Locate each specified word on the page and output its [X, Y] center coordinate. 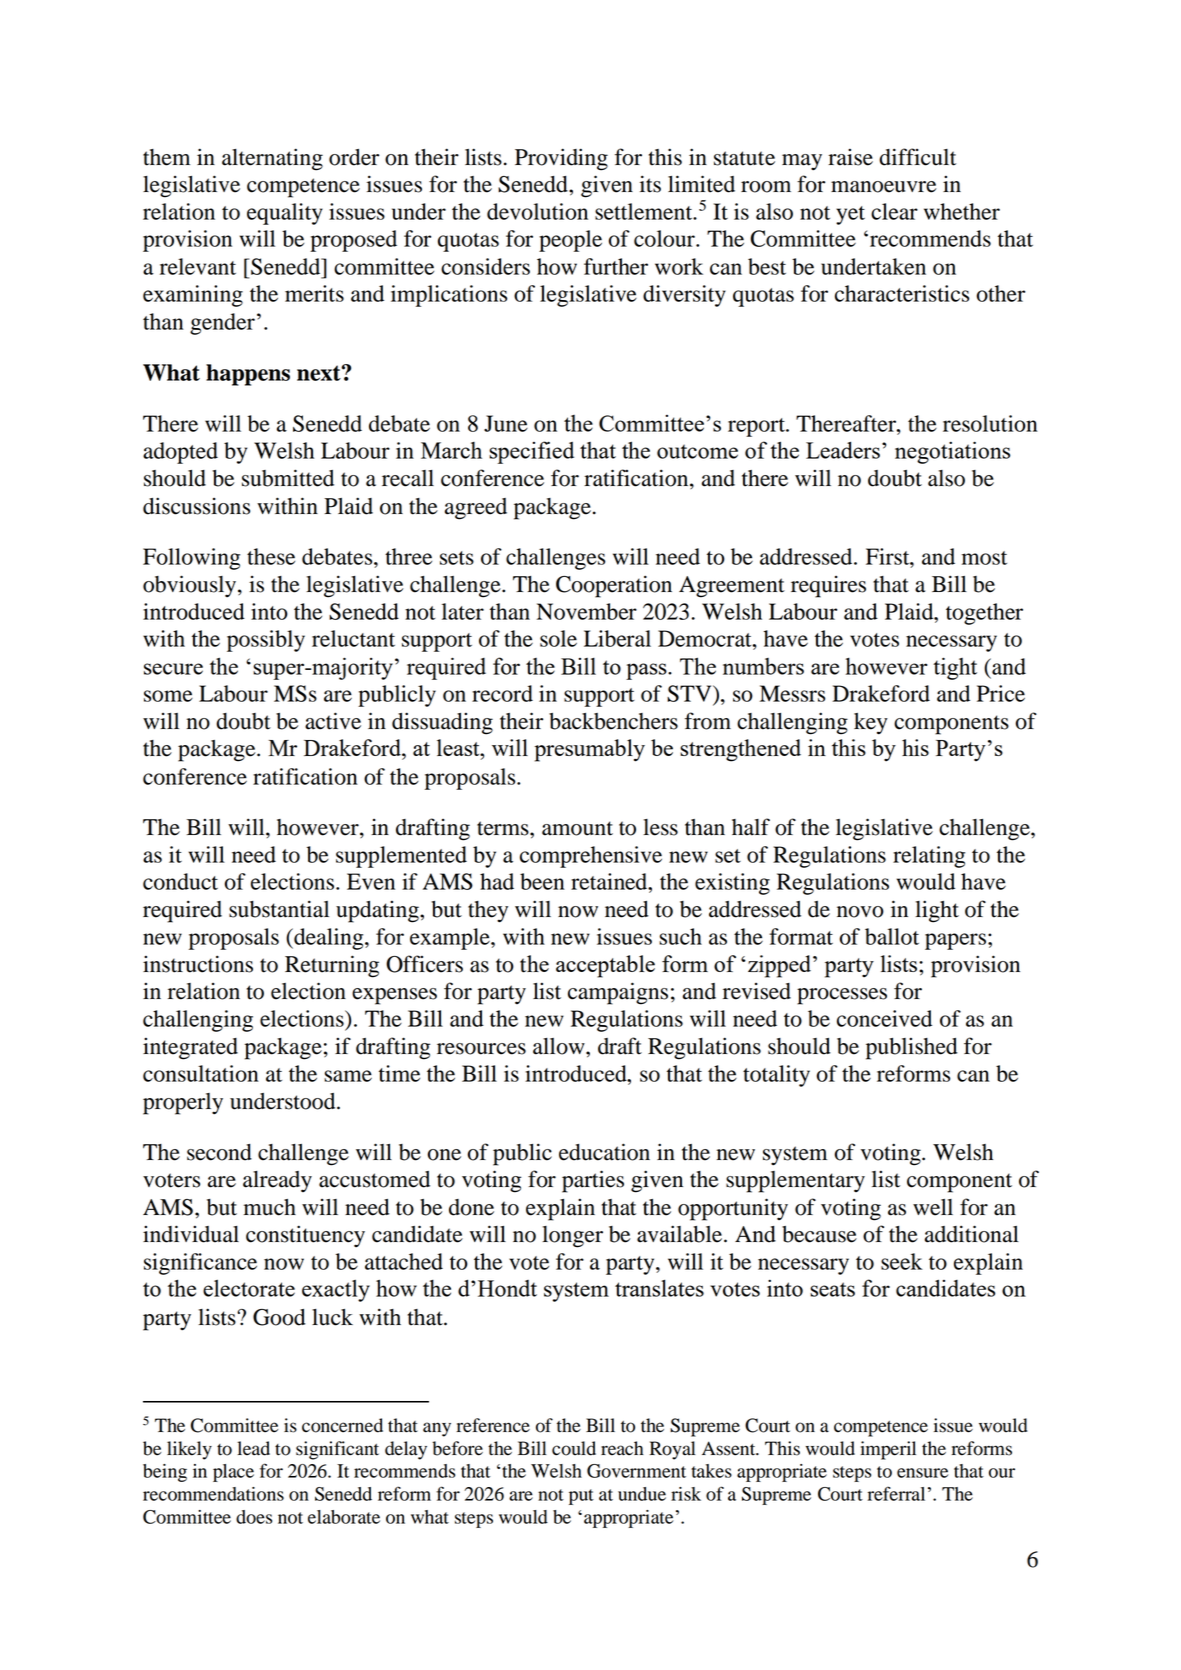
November [587, 611]
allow [560, 1046]
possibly [266, 641]
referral [896, 1493]
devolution [537, 211]
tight [955, 668]
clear [894, 211]
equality [285, 214]
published [912, 1049]
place [233, 1473]
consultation [201, 1073]
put [581, 1497]
